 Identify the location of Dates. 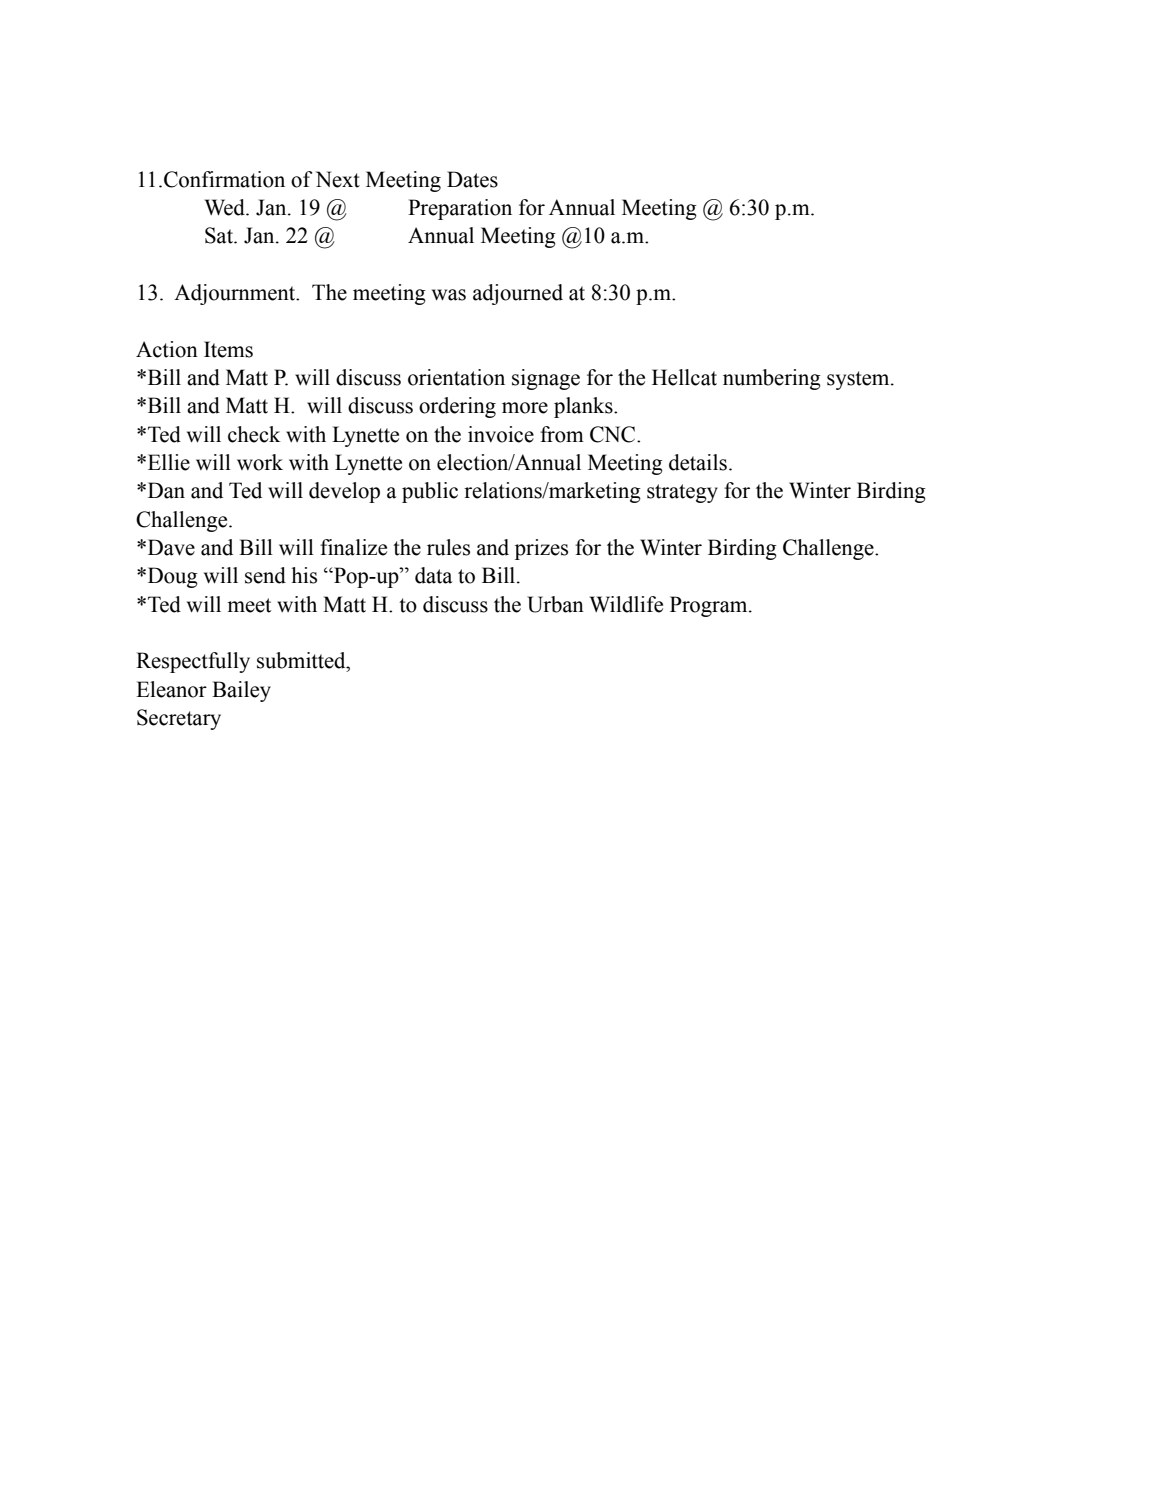
(472, 179).
